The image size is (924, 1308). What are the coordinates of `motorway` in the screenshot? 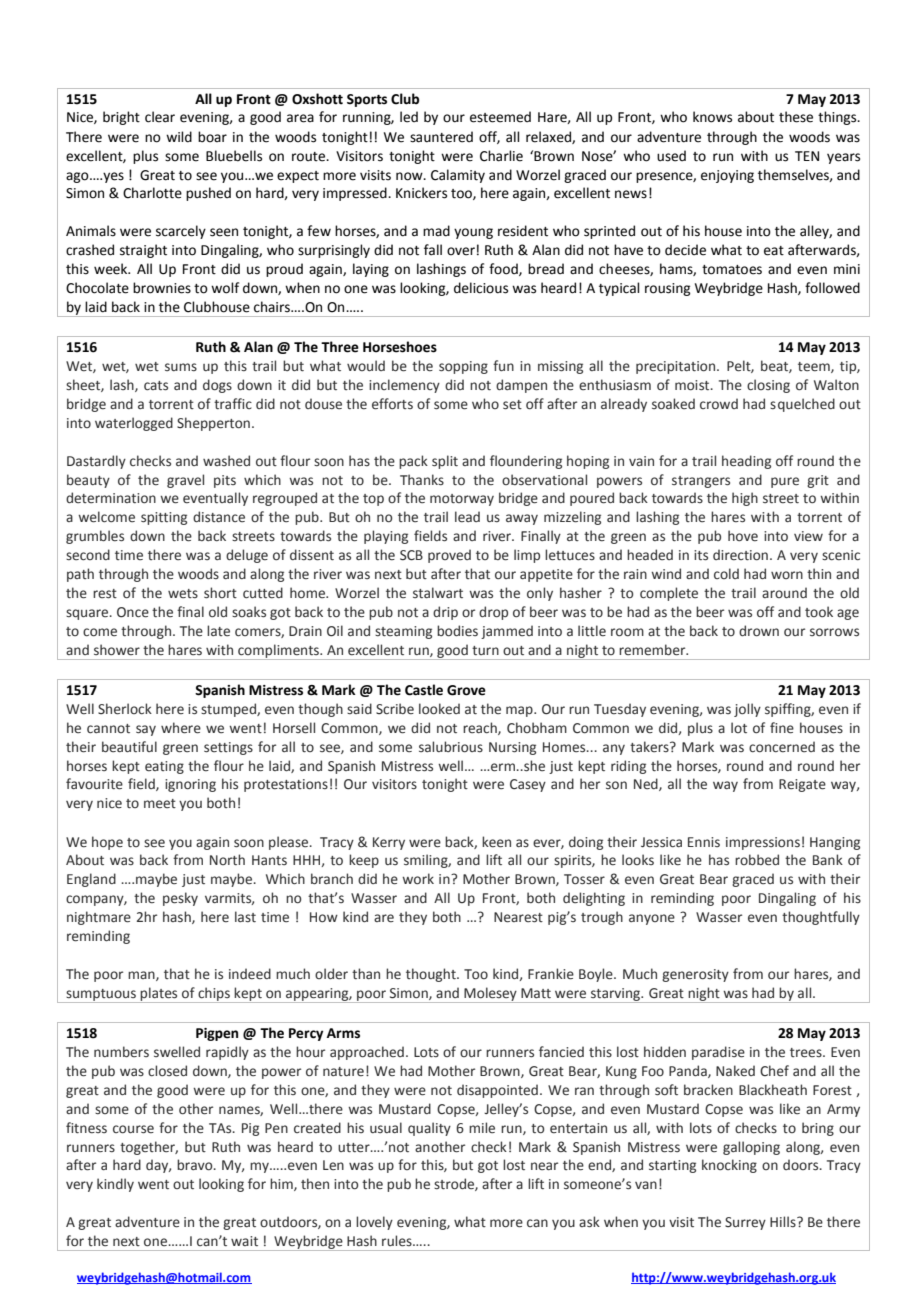 It's located at (462, 500).
